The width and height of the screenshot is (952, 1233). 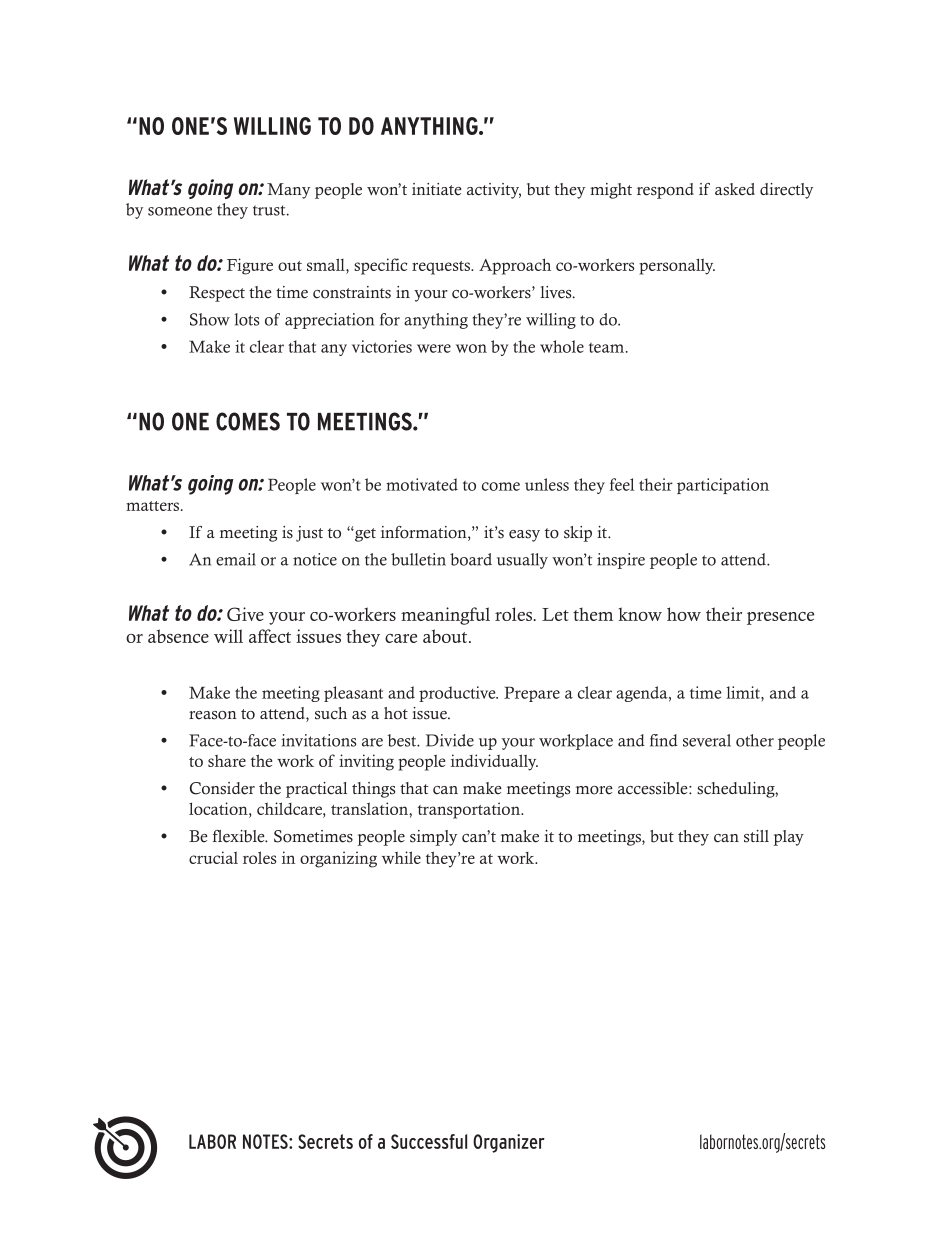 What do you see at coordinates (756, 836) in the screenshot?
I see `still` at bounding box center [756, 836].
